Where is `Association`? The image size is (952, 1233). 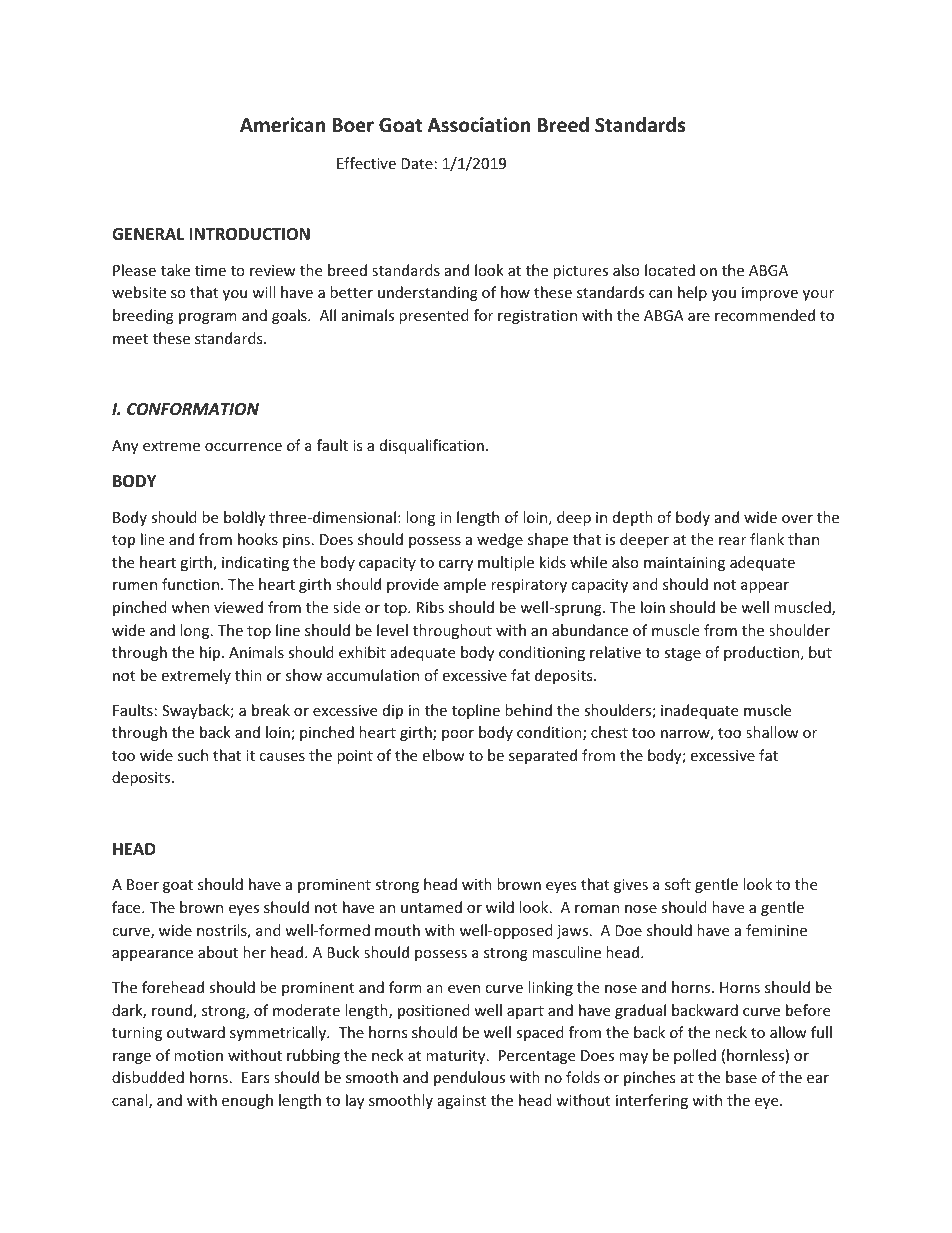
Association is located at coordinates (479, 125).
